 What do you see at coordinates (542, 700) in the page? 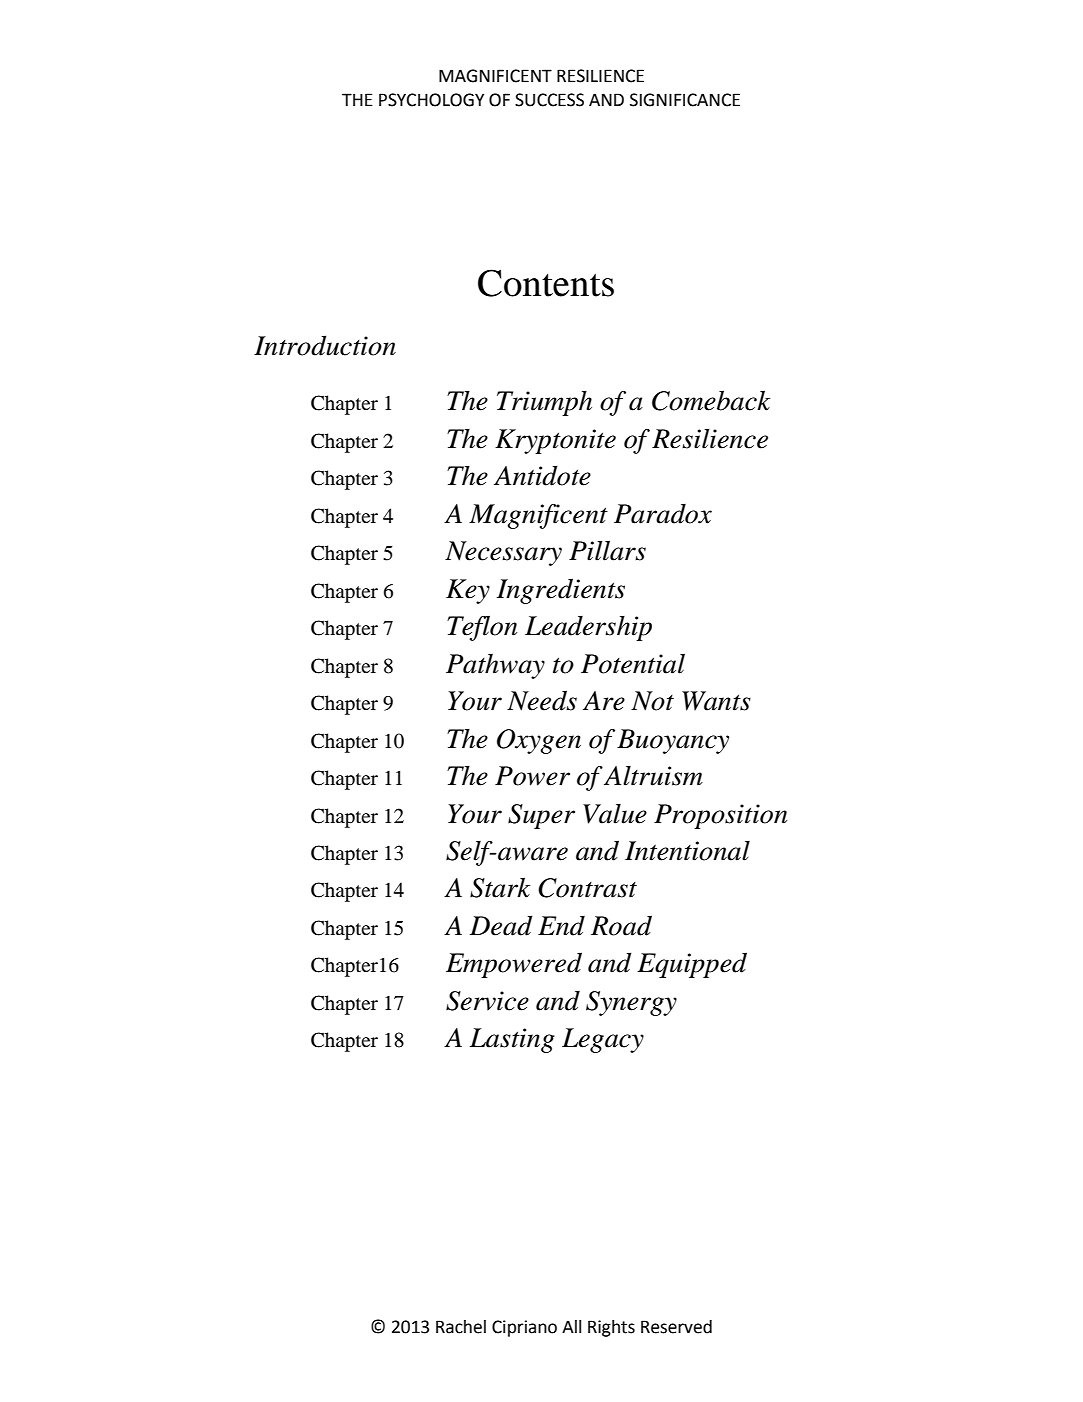
I see `Needs` at bounding box center [542, 700].
